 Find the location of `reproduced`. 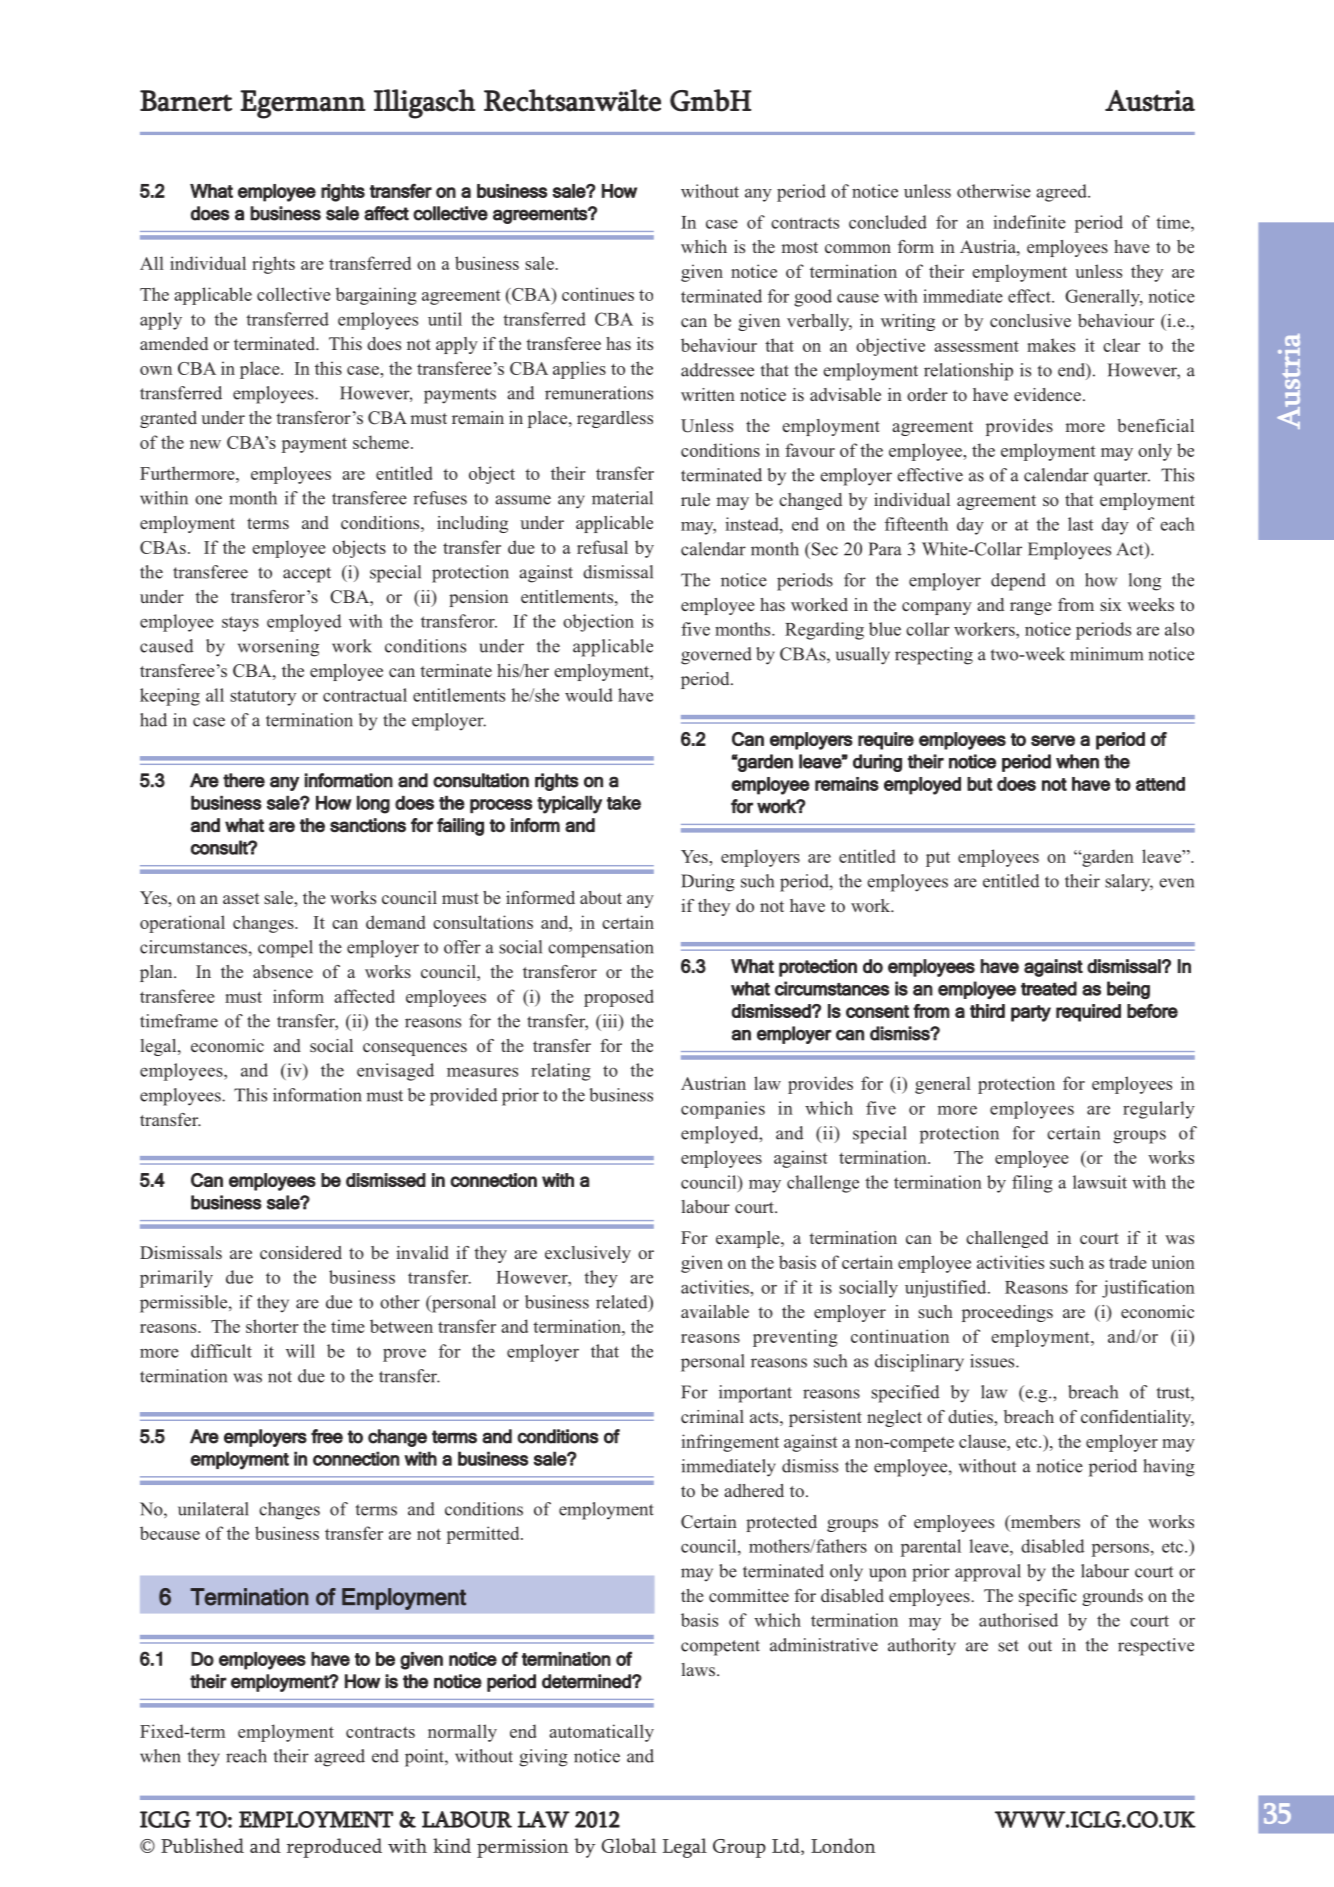

reproduced is located at coordinates (334, 1848).
